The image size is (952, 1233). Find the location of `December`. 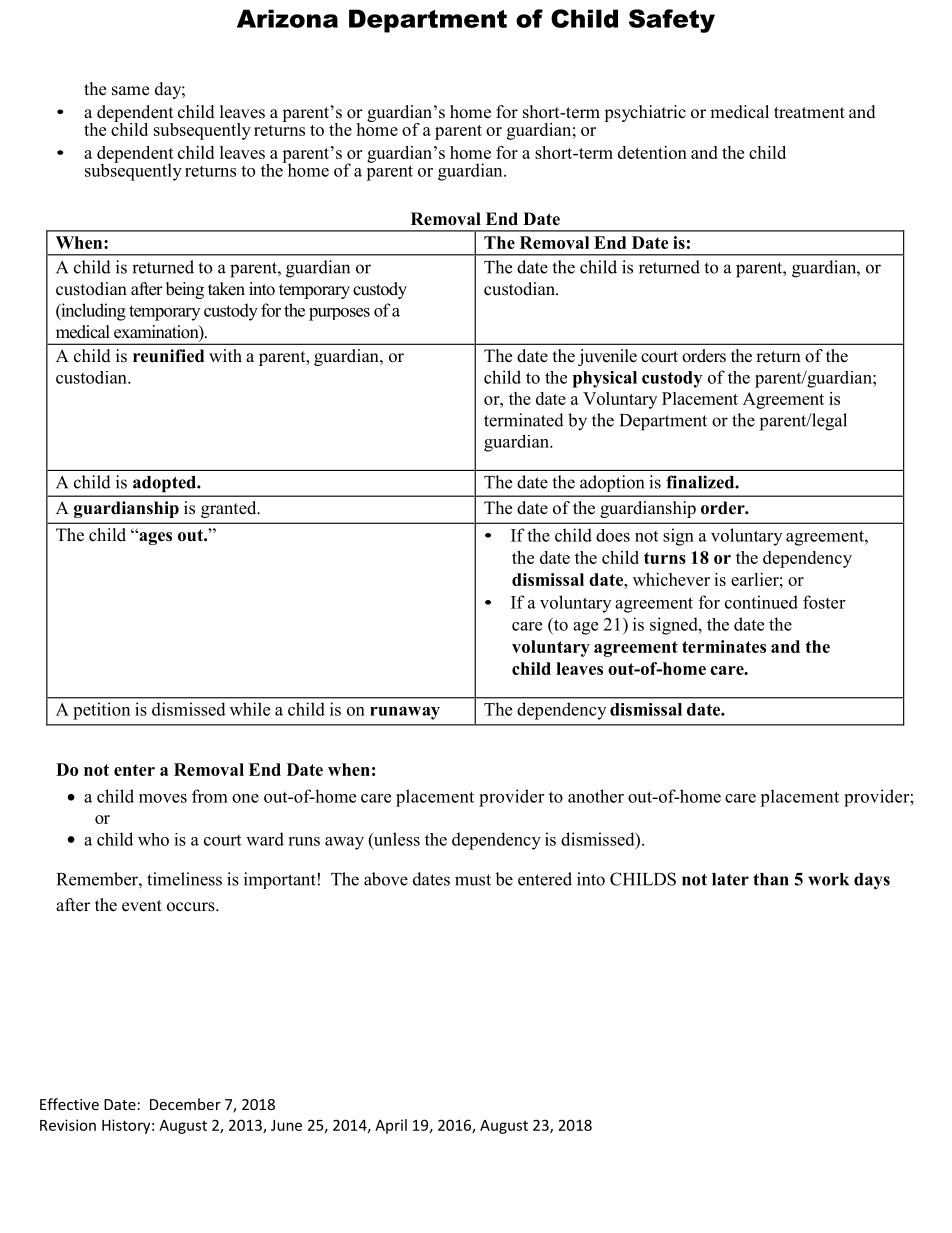

December is located at coordinates (185, 1104).
